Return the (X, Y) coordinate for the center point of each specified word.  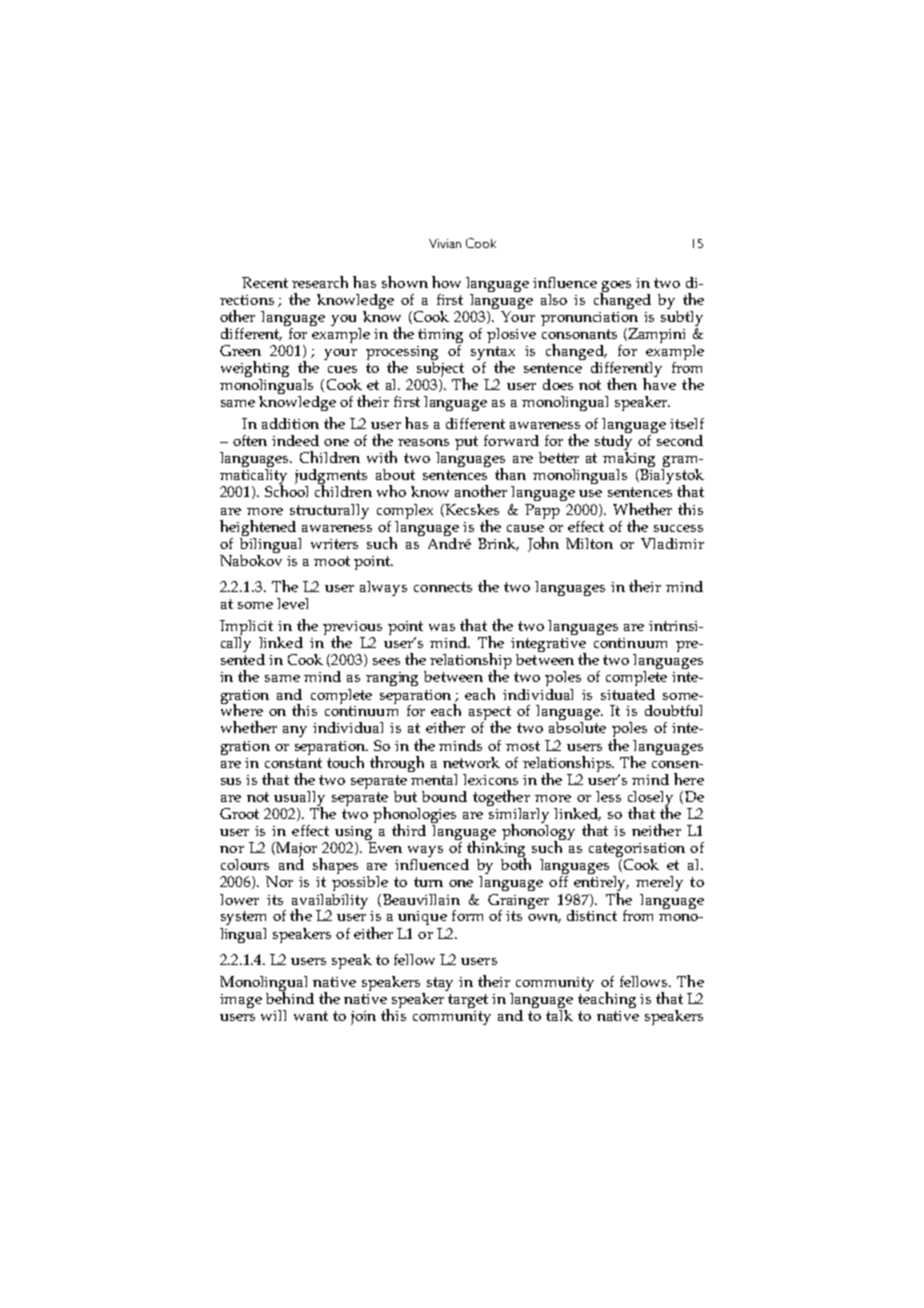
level (292, 603)
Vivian (445, 243)
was (442, 627)
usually (299, 800)
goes (615, 288)
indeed (295, 440)
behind (290, 996)
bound (444, 796)
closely (650, 800)
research (320, 282)
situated (628, 694)
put (466, 443)
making (629, 461)
